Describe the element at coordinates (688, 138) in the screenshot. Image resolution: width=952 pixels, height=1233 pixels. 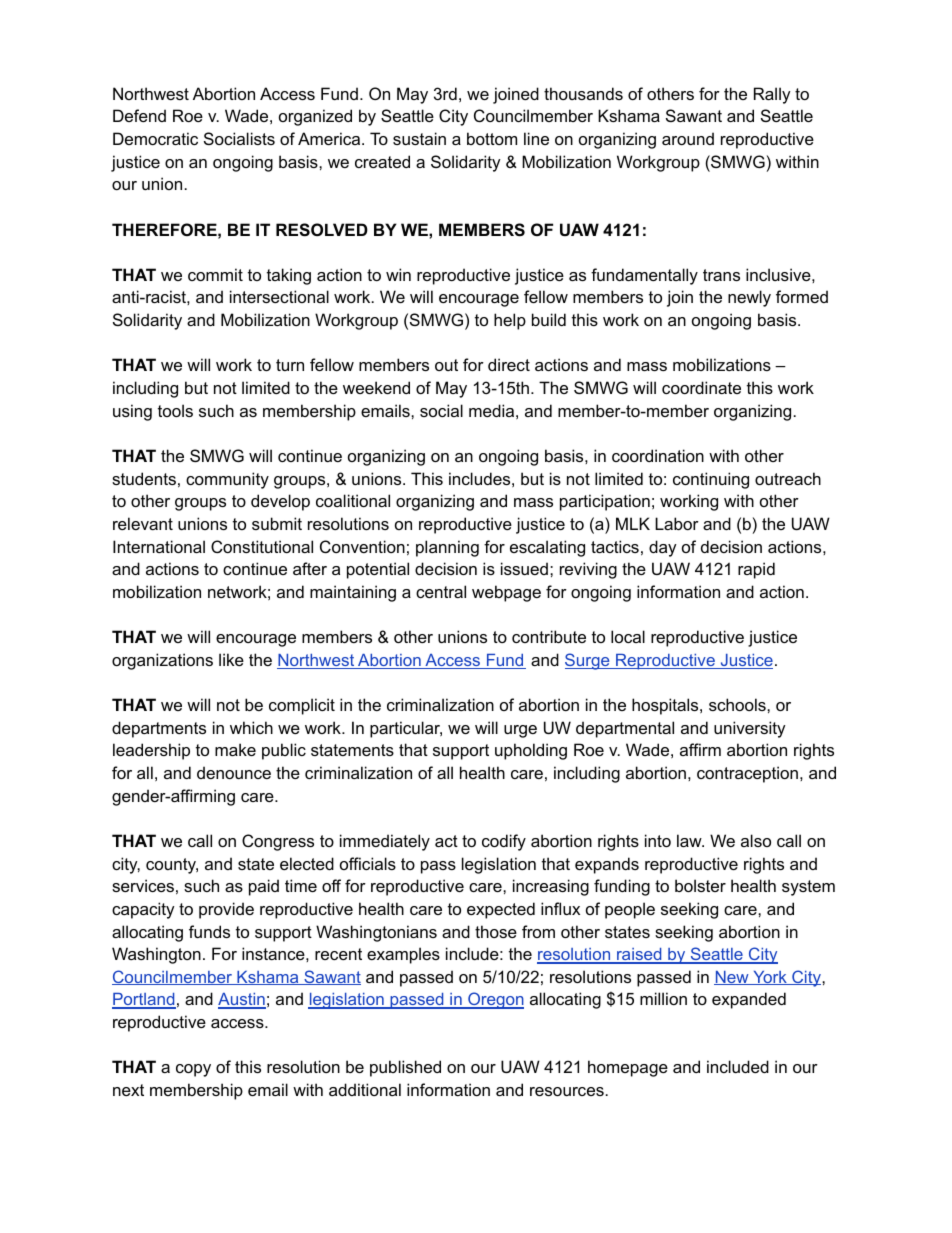
I see `around` at that location.
